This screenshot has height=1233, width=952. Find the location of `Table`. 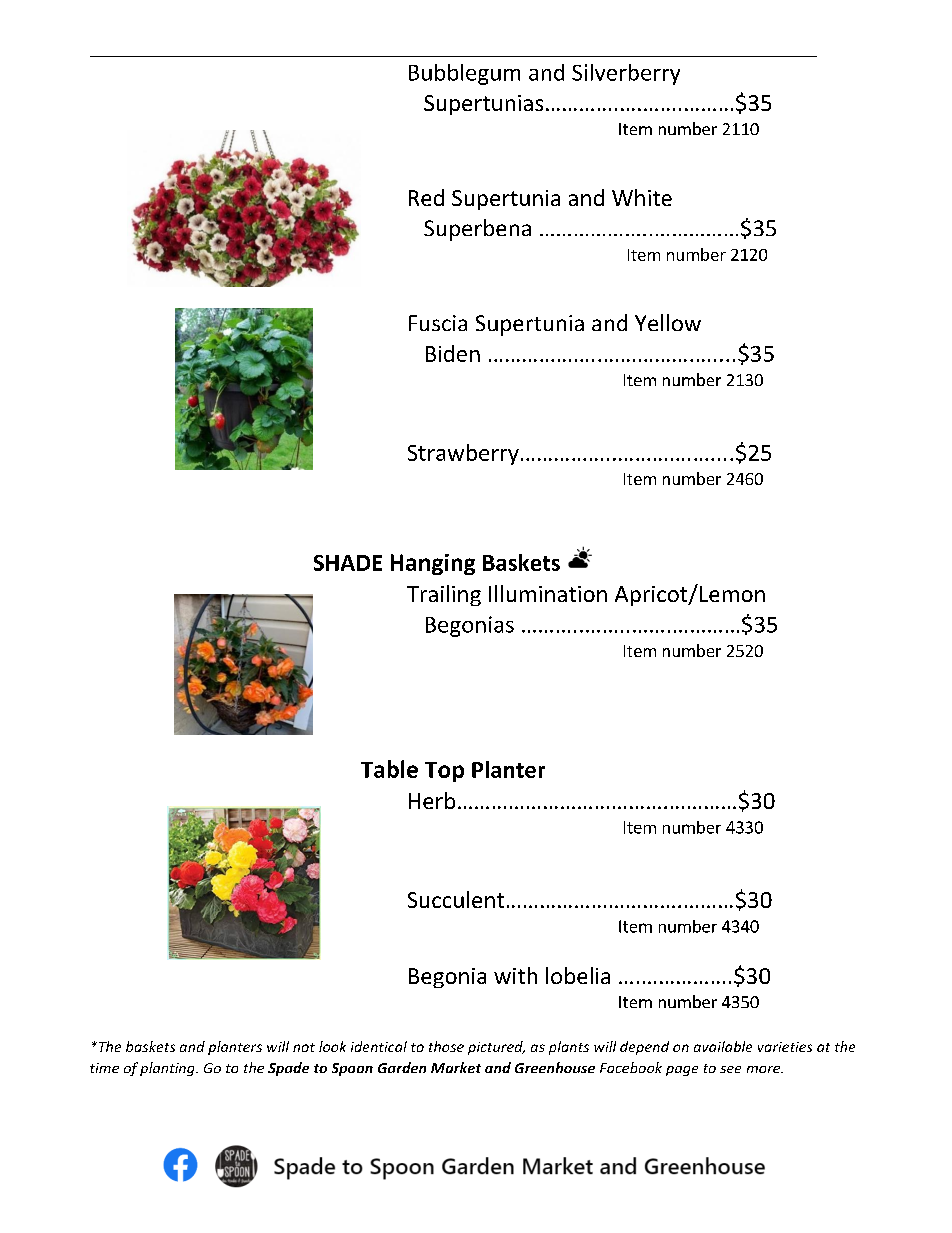

Table is located at coordinates (389, 769).
